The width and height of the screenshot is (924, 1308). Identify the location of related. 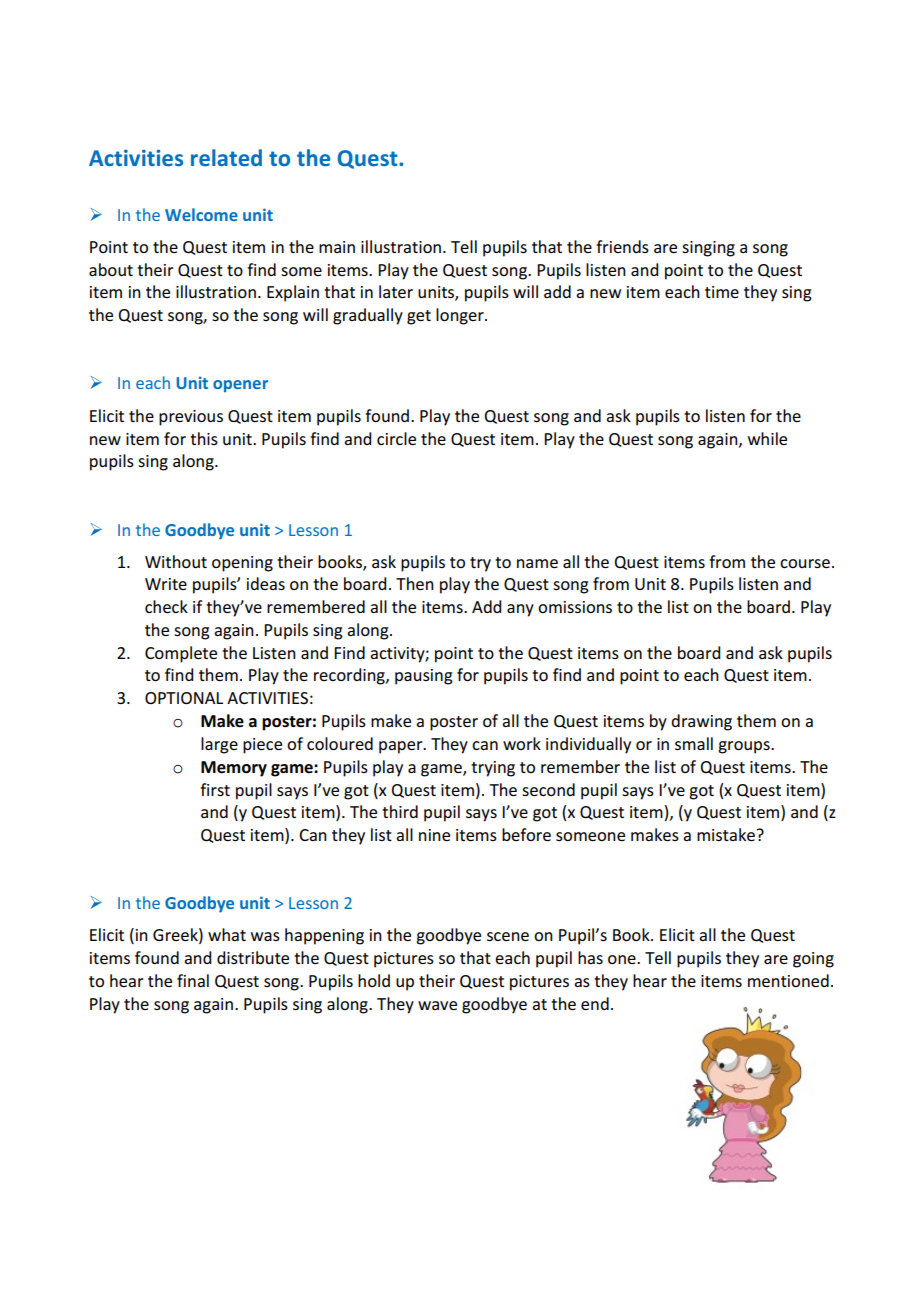
(226, 157).
